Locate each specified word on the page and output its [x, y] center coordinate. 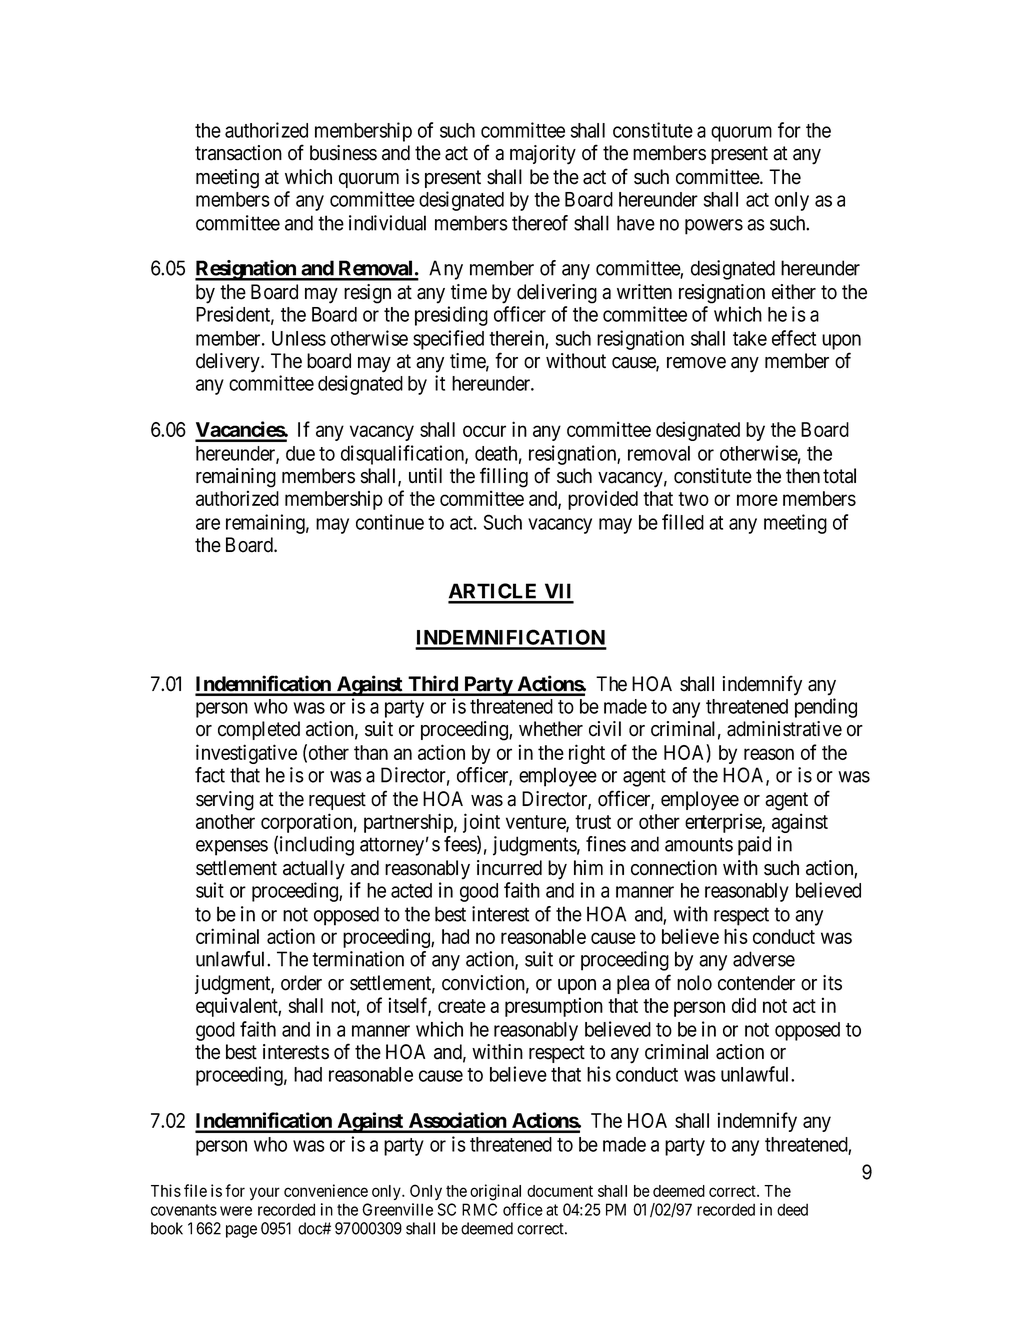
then [803, 476]
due [300, 453]
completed [259, 730]
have [636, 223]
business [343, 153]
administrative [784, 729]
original [495, 1192]
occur [484, 431]
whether [551, 729]
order [301, 983]
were [236, 1211]
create [462, 1006]
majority [543, 155]
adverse [764, 959]
